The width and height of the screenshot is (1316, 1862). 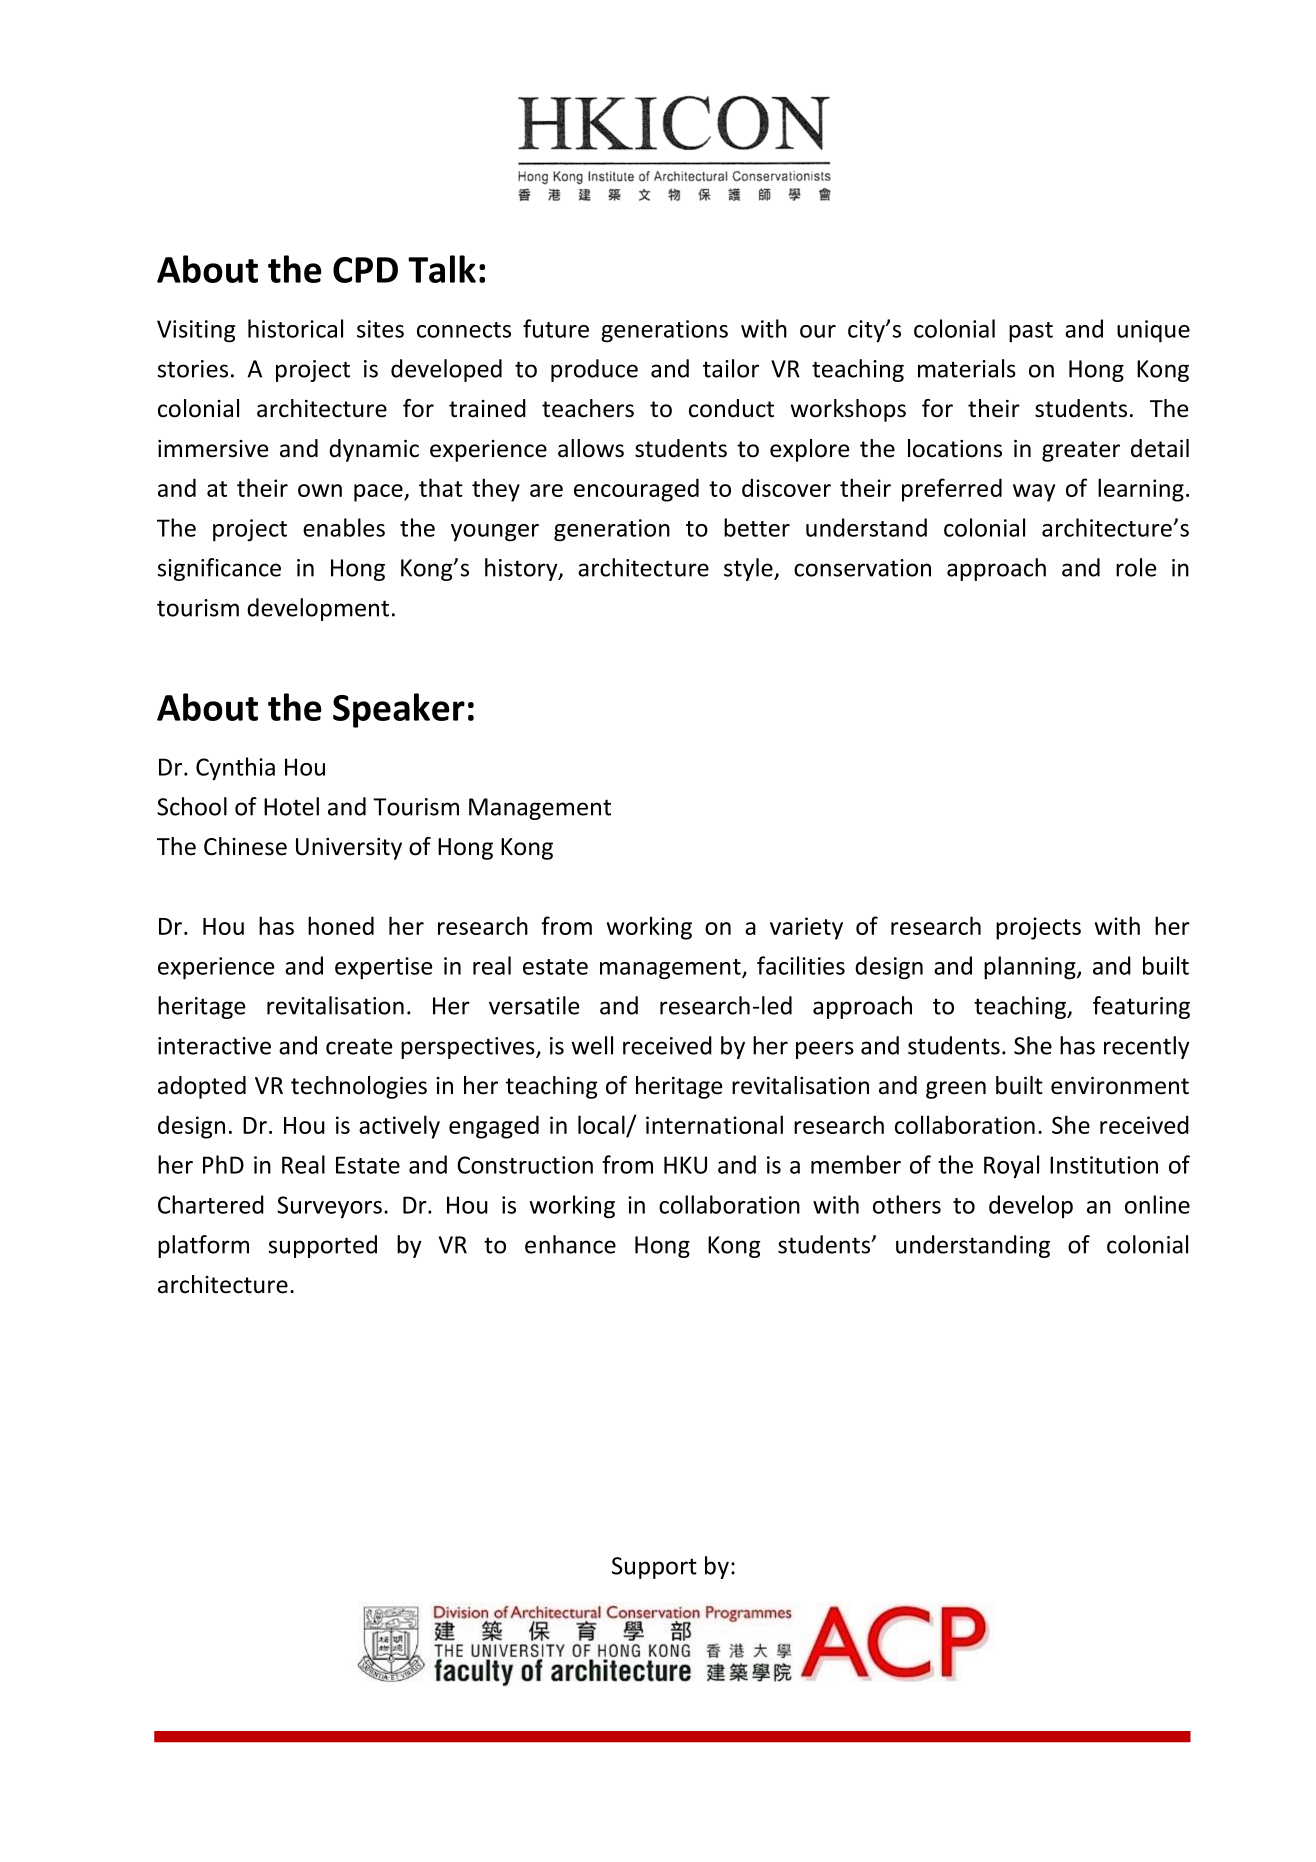 What do you see at coordinates (329, 1207) in the screenshot?
I see `Surveyors` at bounding box center [329, 1207].
